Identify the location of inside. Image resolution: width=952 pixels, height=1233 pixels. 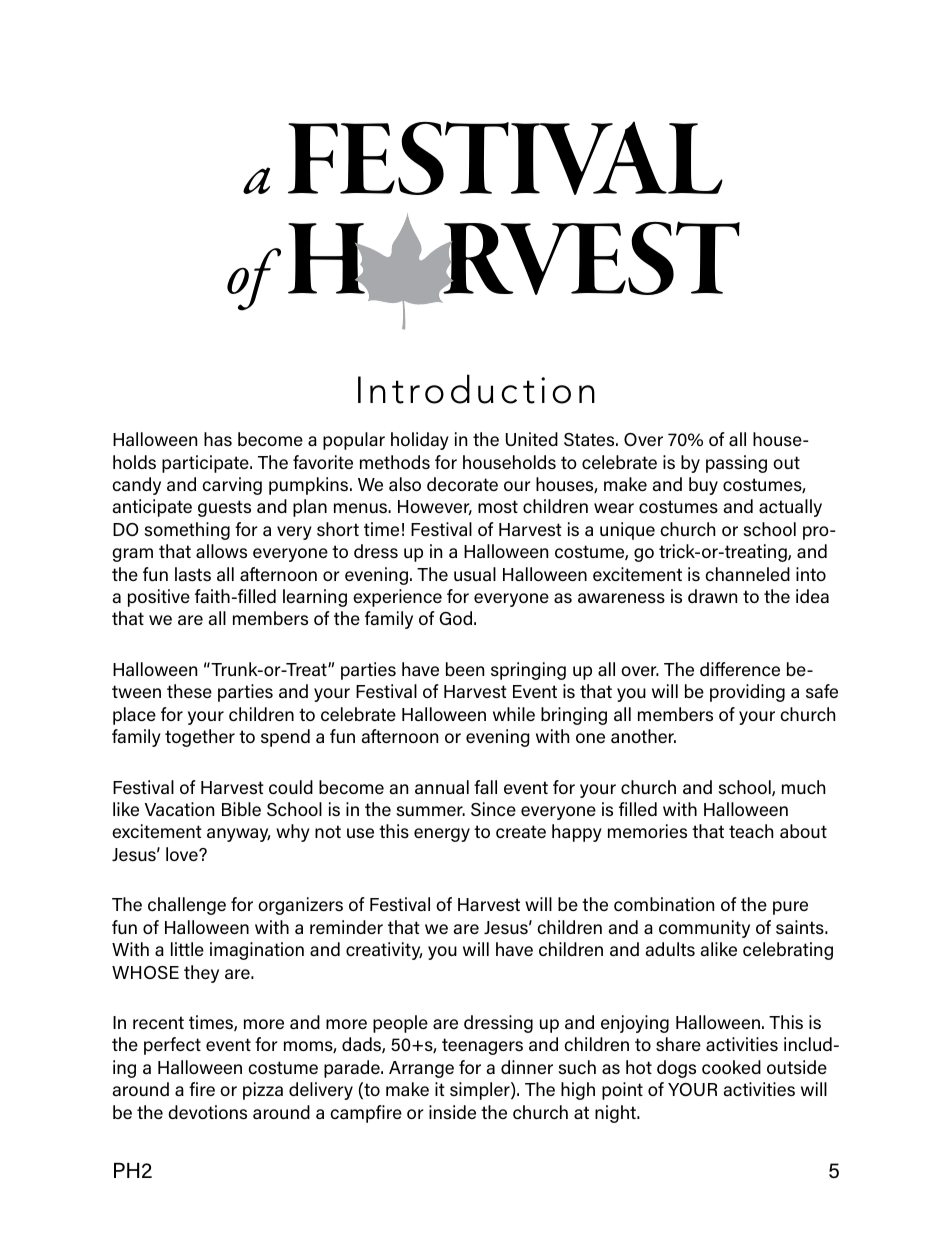
(452, 1112).
